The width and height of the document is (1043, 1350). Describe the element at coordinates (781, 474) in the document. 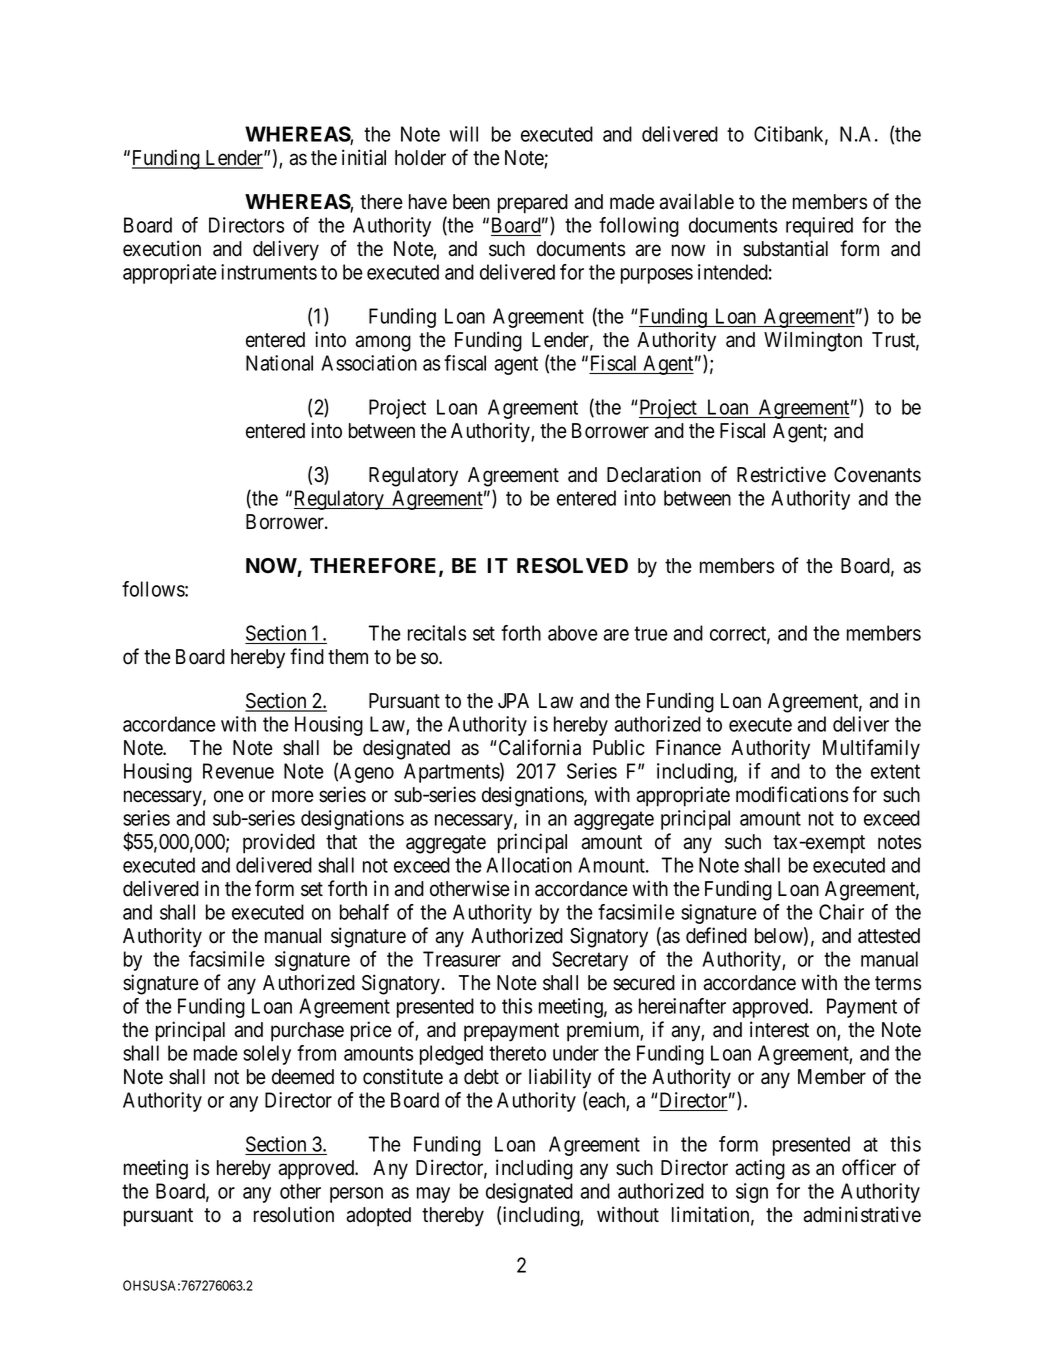

I see `Restrictive` at that location.
